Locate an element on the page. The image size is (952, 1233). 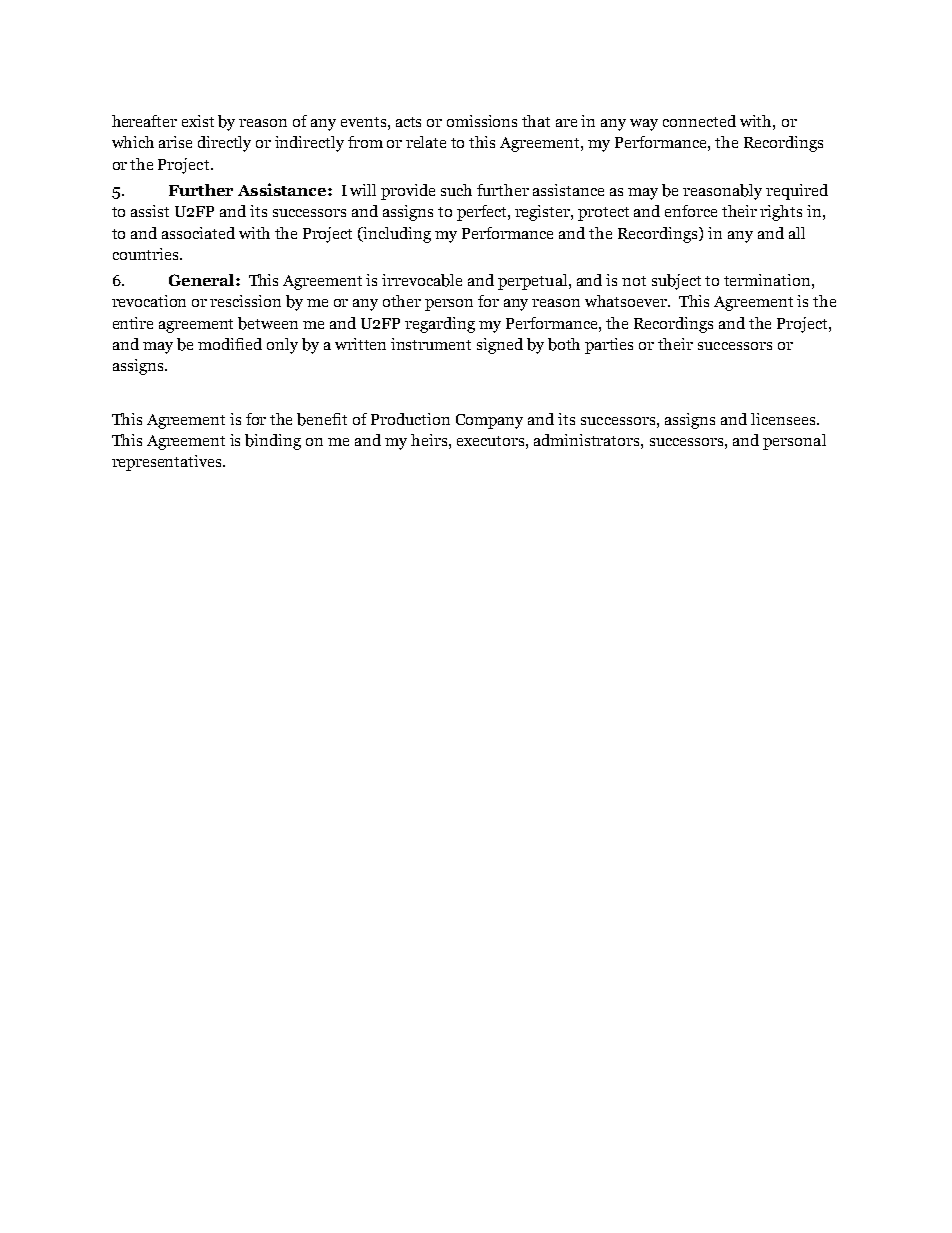
such is located at coordinates (456, 190).
